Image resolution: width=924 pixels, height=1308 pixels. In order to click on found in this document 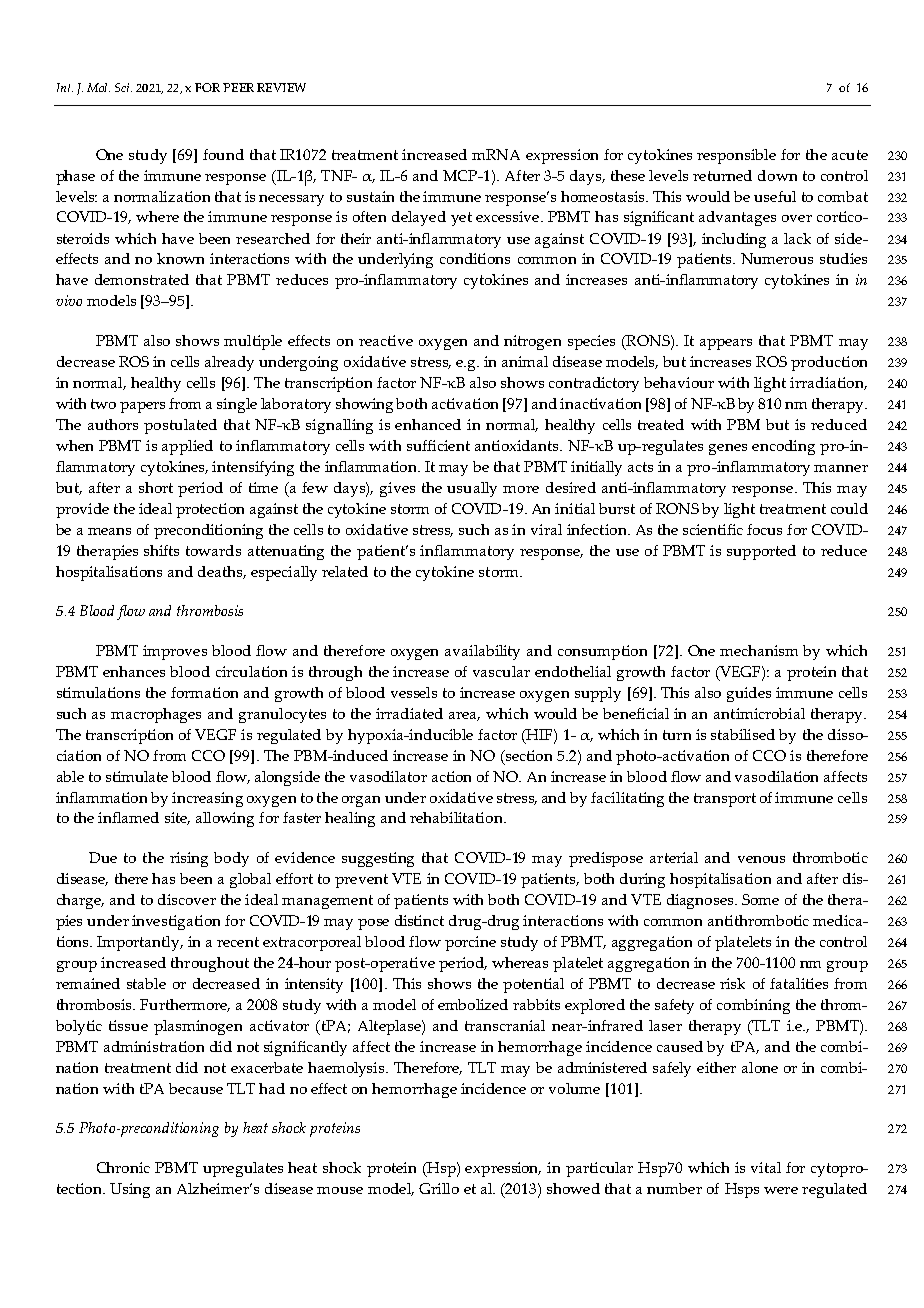, I will do `click(223, 154)`.
